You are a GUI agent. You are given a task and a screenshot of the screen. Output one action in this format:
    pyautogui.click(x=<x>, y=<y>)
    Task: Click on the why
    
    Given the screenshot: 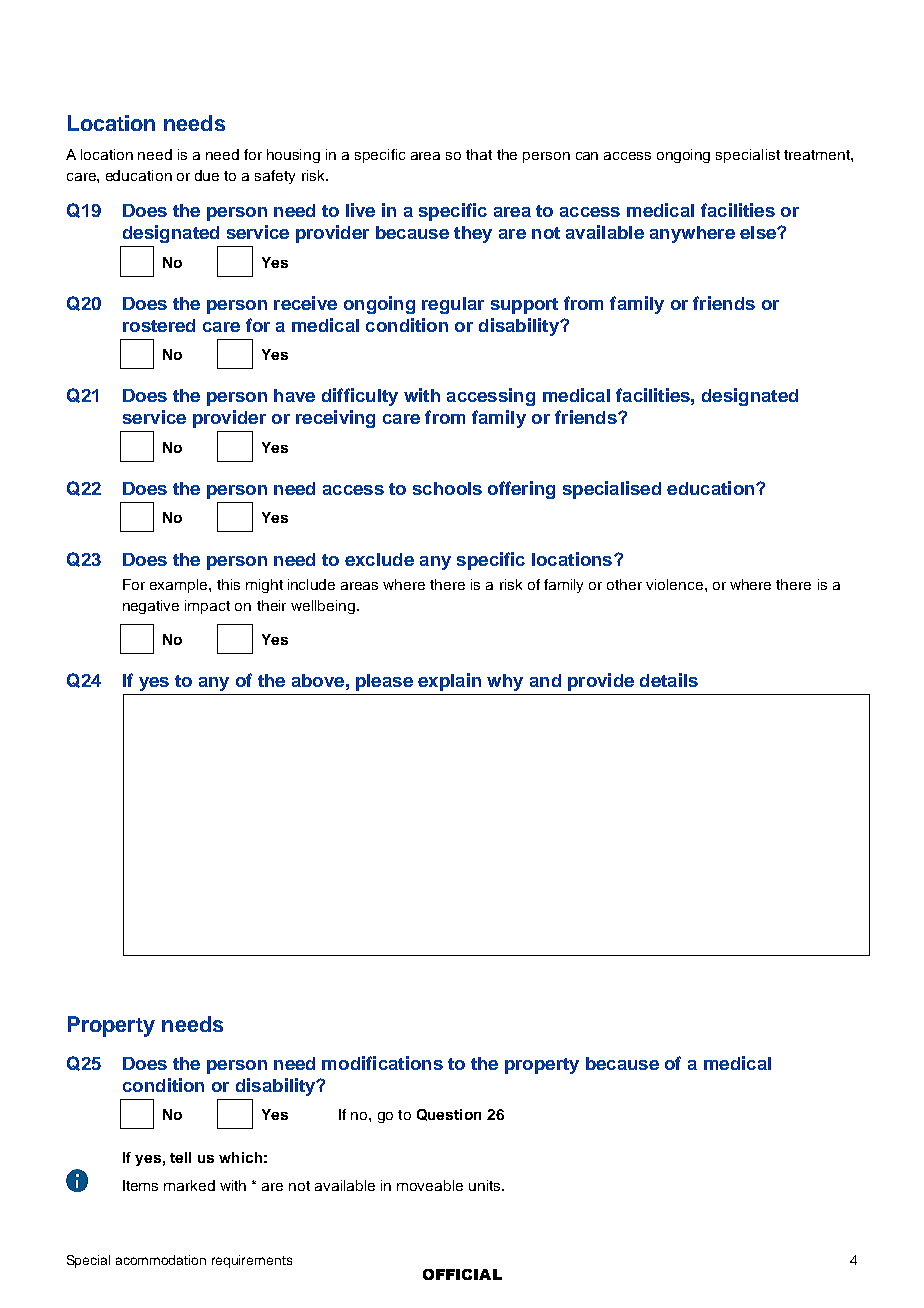 What is the action you would take?
    pyautogui.click(x=505, y=682)
